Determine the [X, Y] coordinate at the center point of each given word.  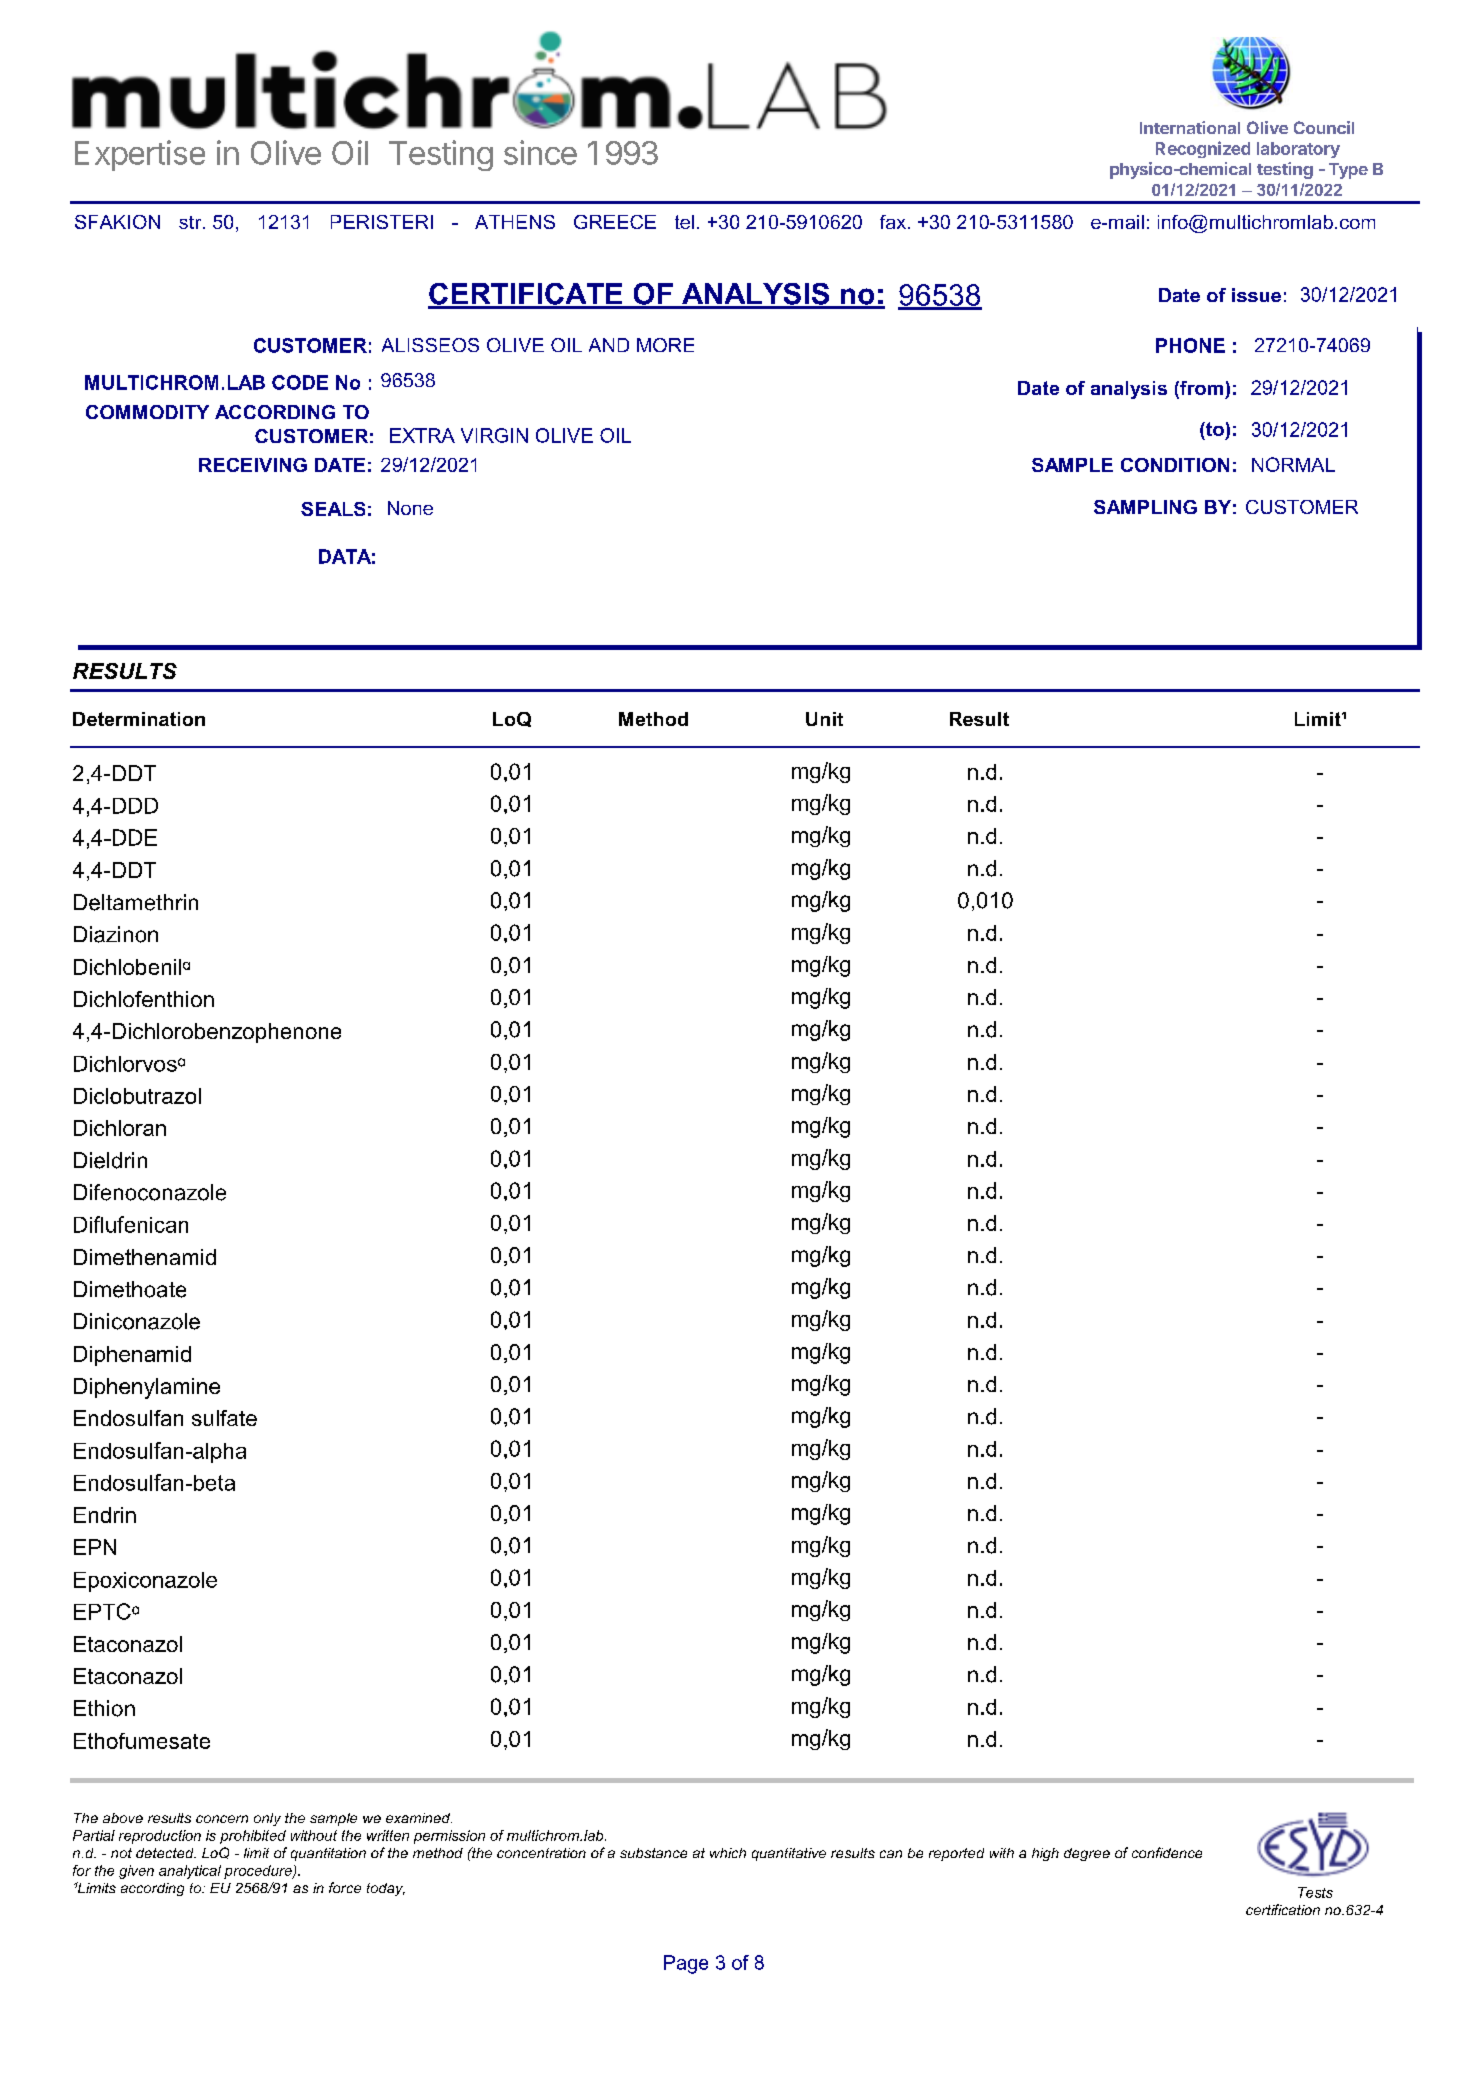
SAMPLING [1145, 507]
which [728, 1853]
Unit [824, 719]
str [191, 222]
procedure [259, 1872]
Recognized [1203, 149]
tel [684, 222]
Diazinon [116, 934]
